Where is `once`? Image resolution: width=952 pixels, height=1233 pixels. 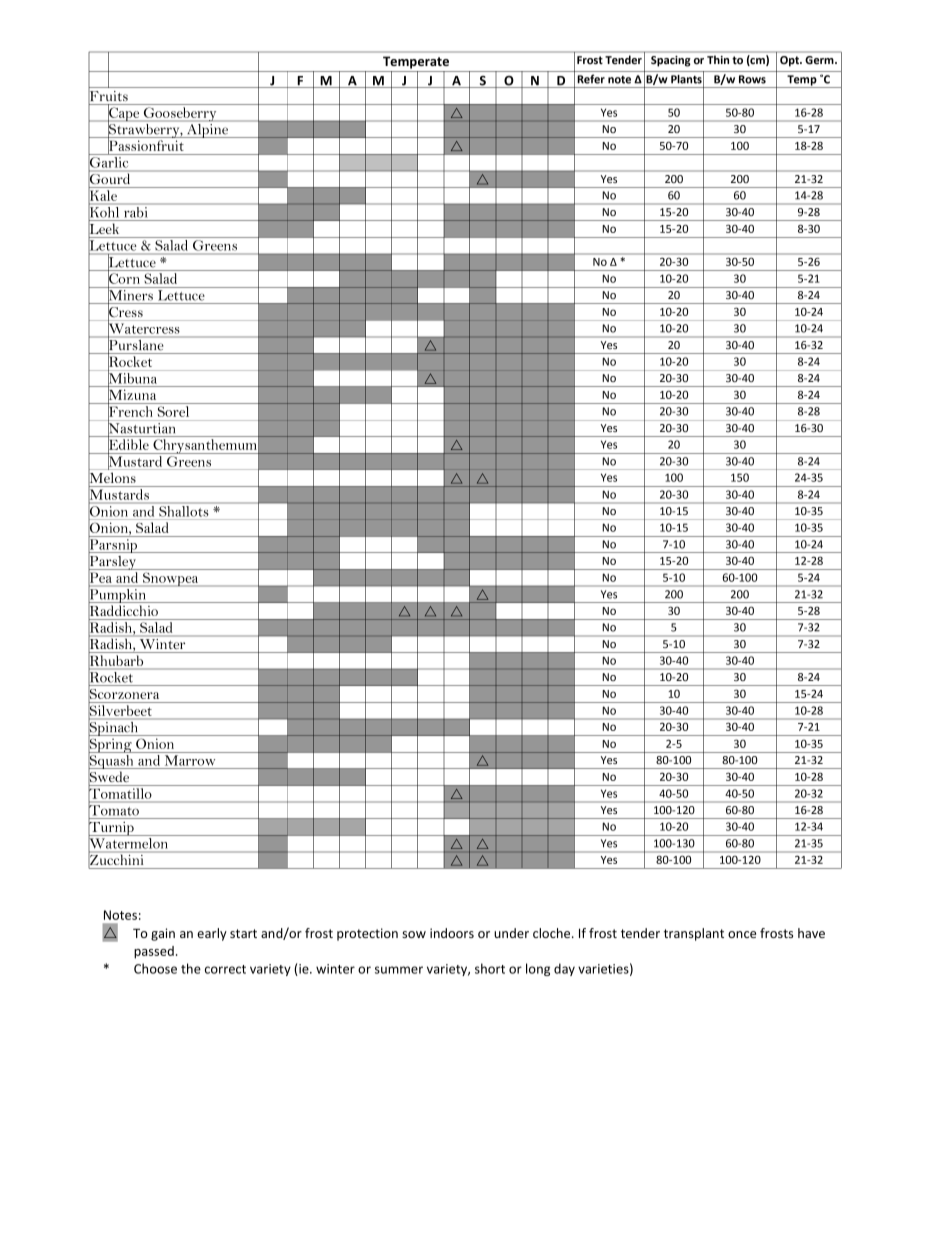
once is located at coordinates (742, 934).
